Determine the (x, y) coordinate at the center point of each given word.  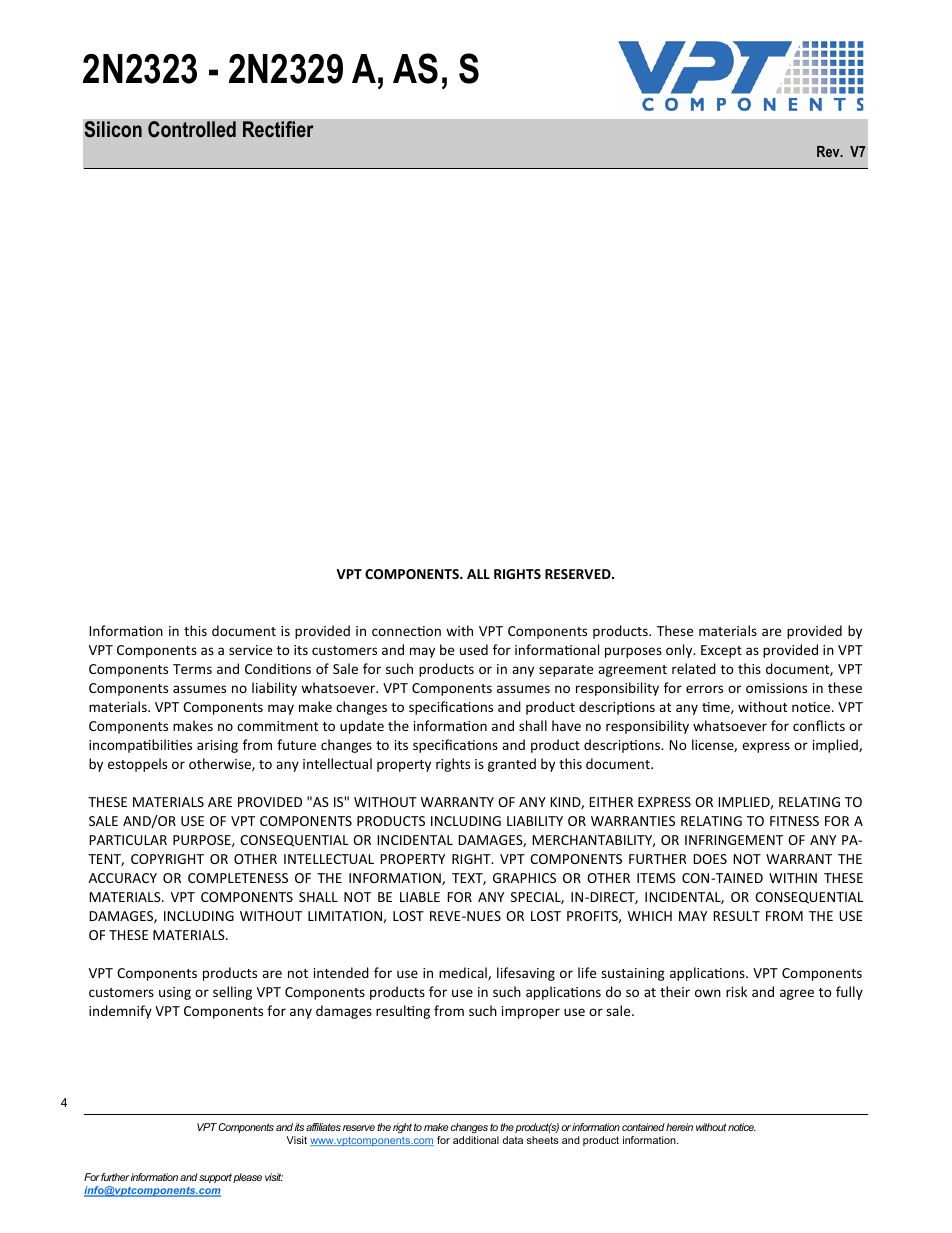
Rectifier (278, 129)
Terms (192, 669)
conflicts (819, 725)
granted (512, 765)
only (680, 651)
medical (464, 973)
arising (217, 746)
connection (406, 631)
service (250, 650)
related (694, 668)
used (474, 649)
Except (721, 651)
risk (736, 991)
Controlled (192, 129)
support (215, 1178)
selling (232, 993)
